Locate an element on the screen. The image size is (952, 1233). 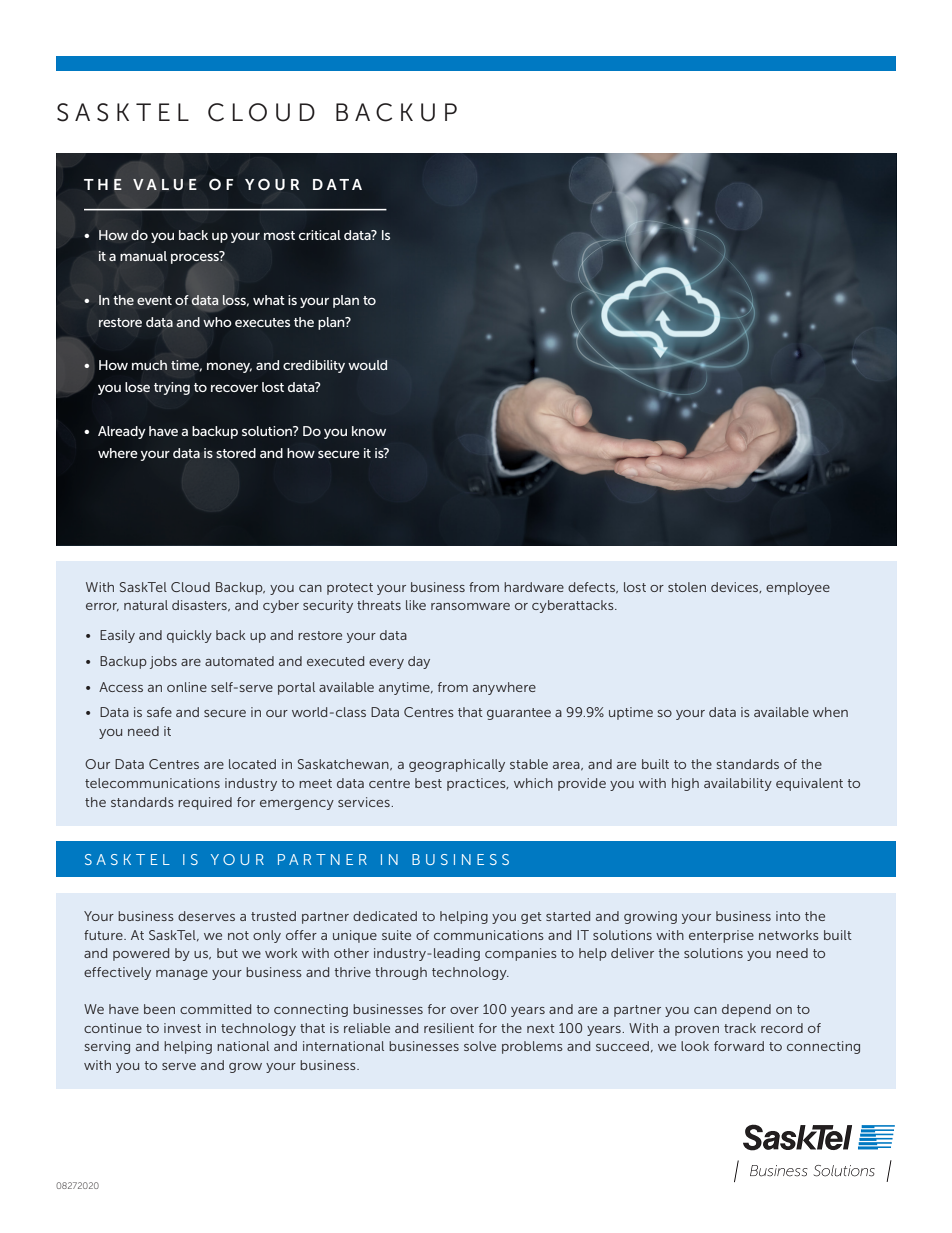
day is located at coordinates (419, 662).
